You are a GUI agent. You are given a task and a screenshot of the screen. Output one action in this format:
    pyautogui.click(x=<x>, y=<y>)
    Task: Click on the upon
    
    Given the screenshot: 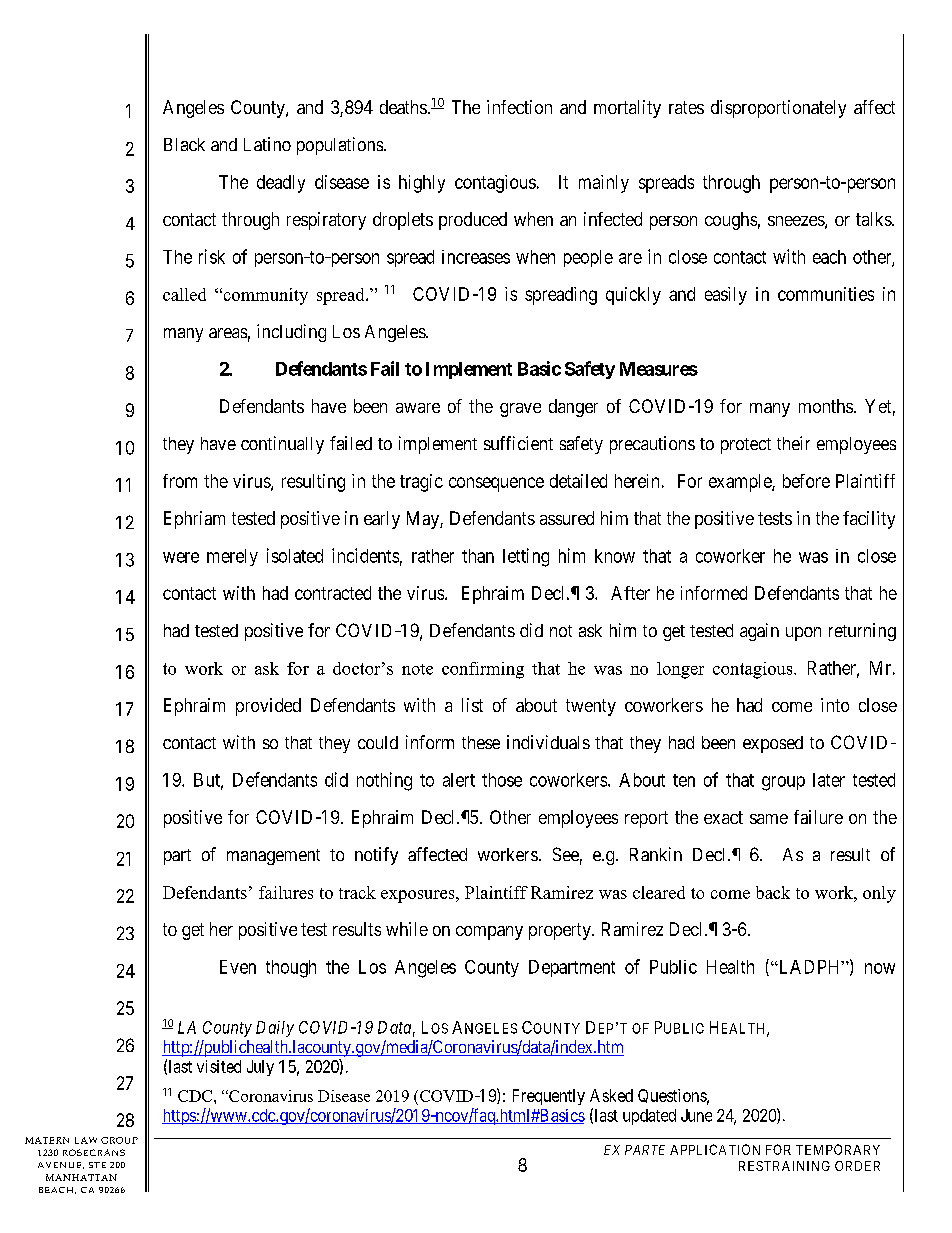 What is the action you would take?
    pyautogui.click(x=803, y=634)
